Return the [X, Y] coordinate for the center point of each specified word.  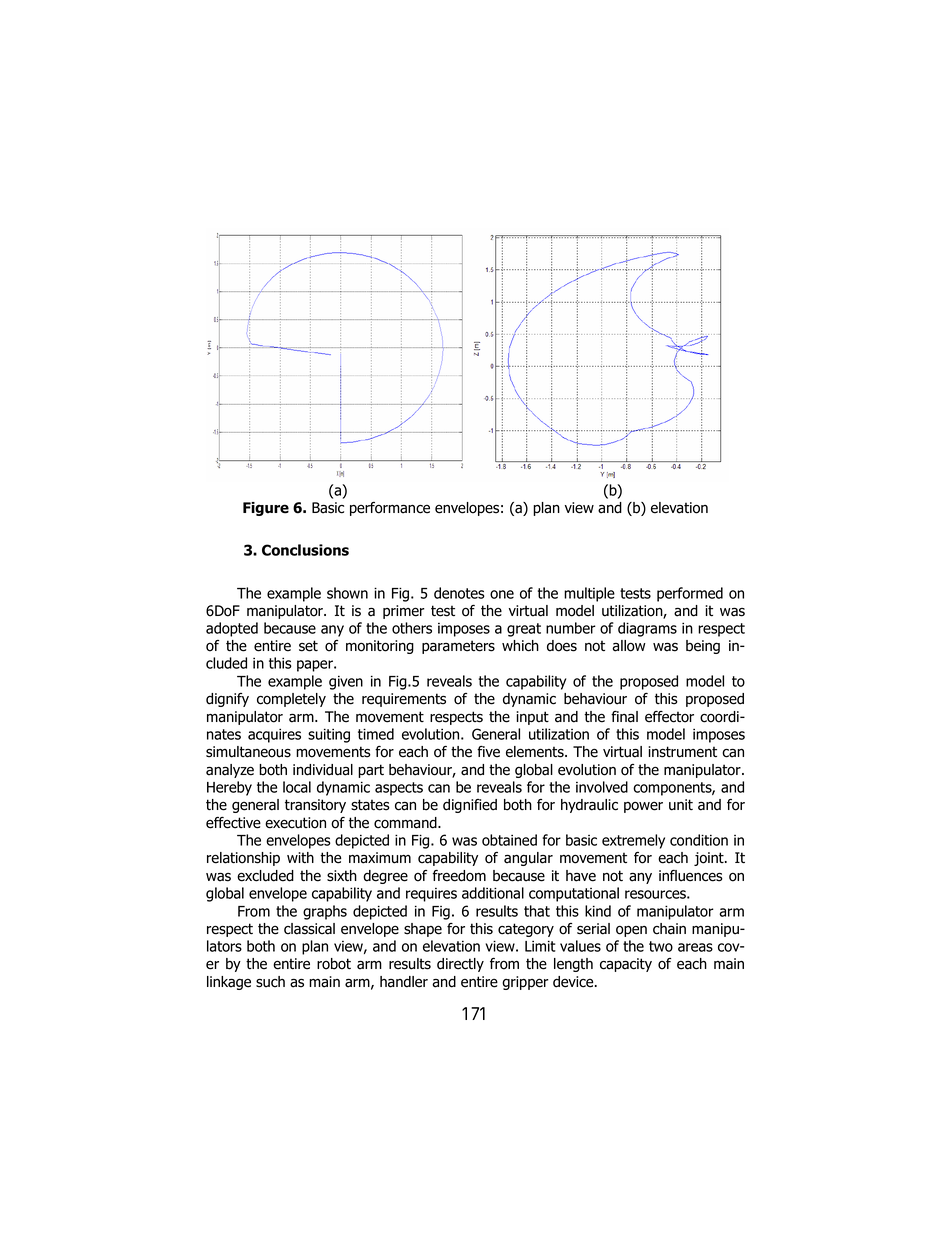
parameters [458, 647]
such [270, 982]
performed [690, 594]
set [308, 646]
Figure [266, 509]
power [643, 807]
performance [390, 509]
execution [295, 823]
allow [629, 646]
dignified [470, 806]
